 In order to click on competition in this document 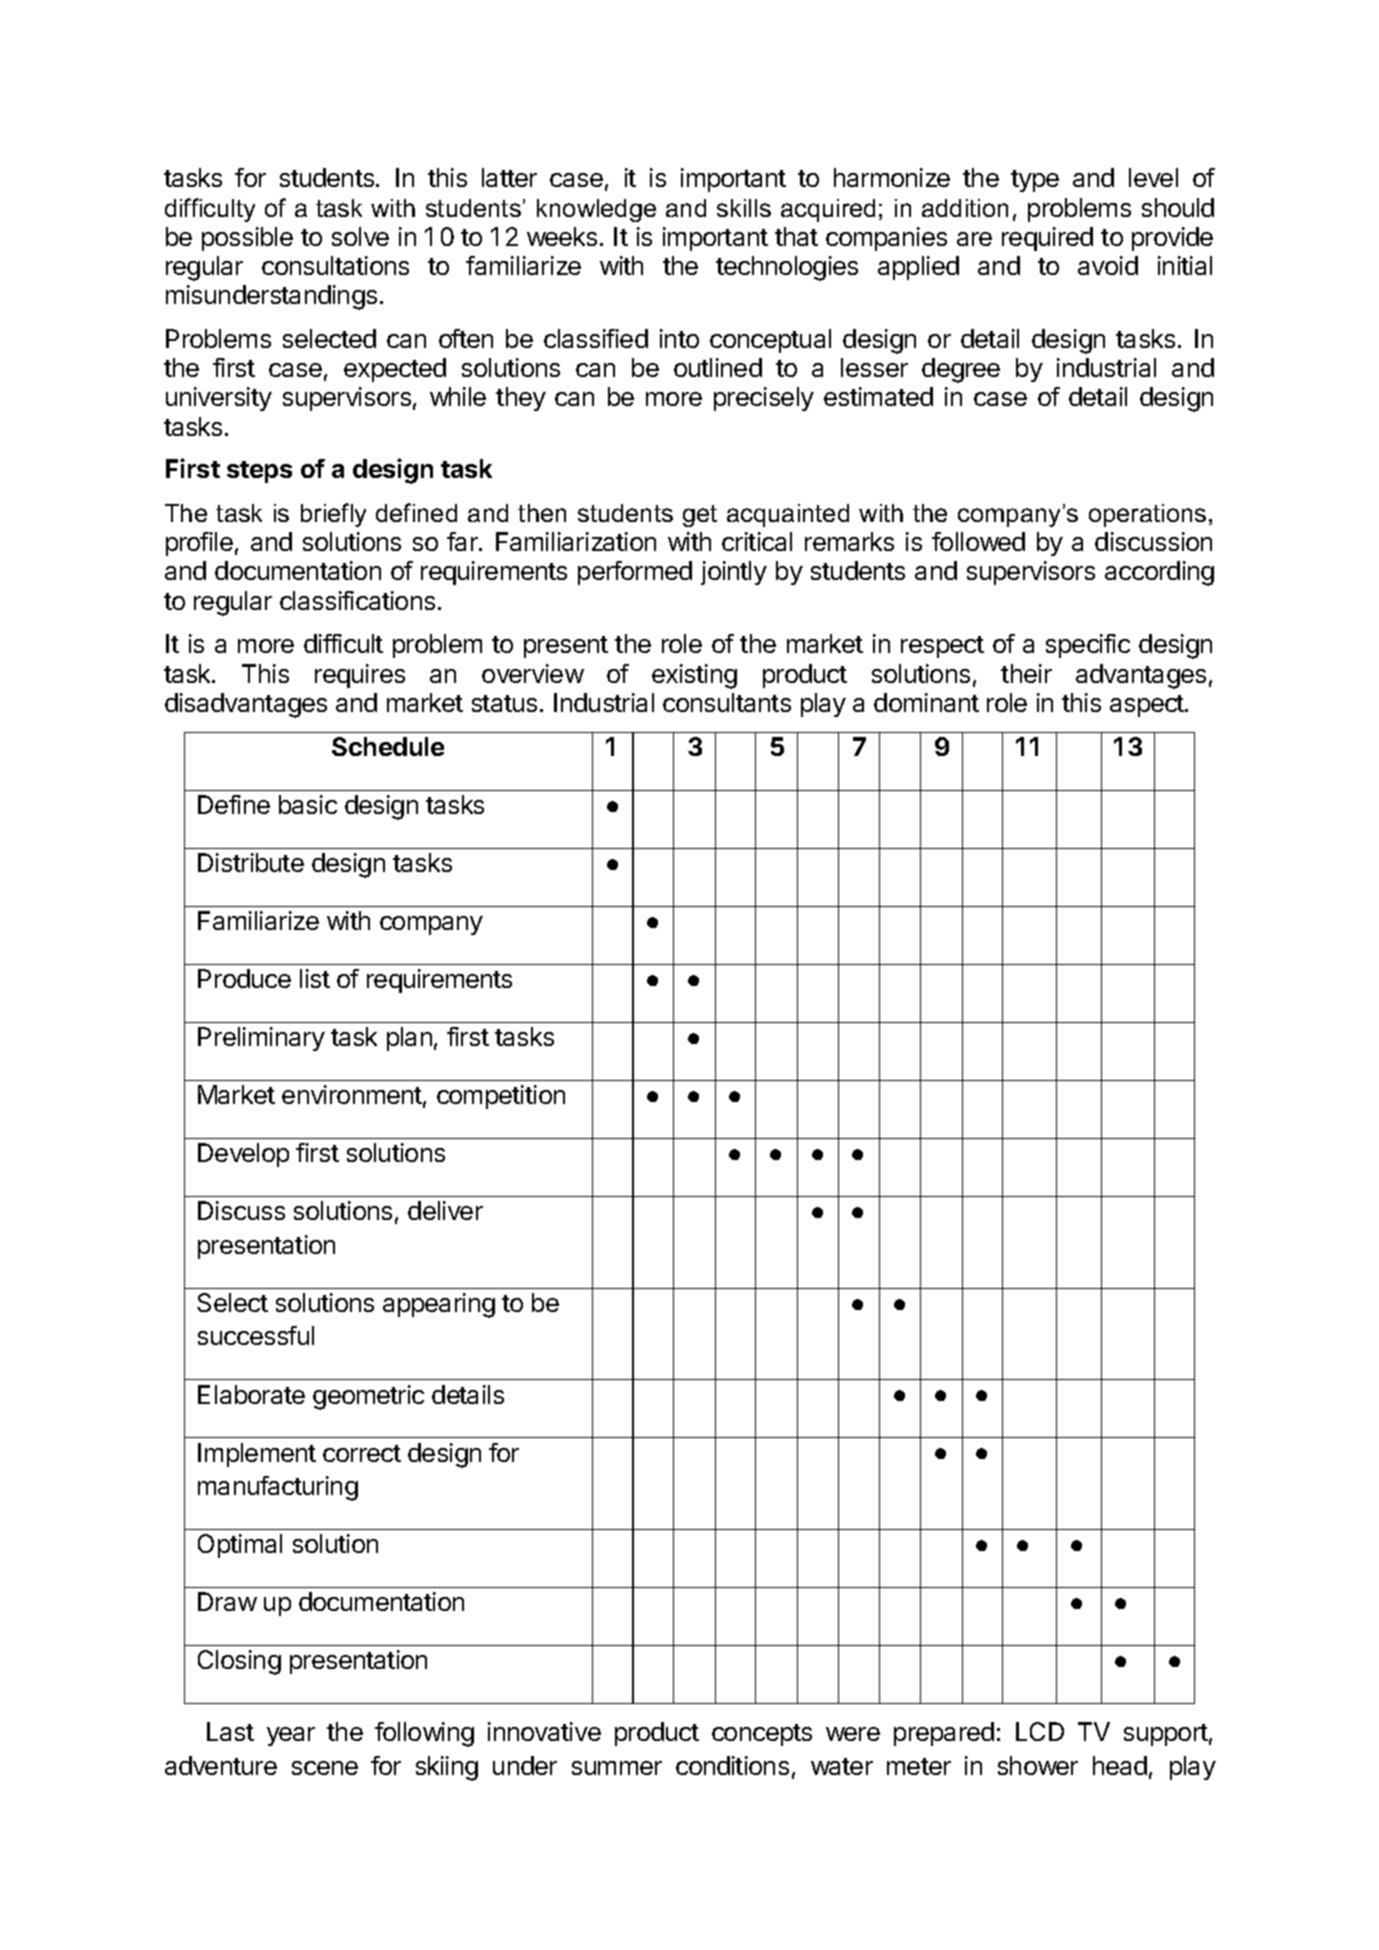, I will do `click(501, 1097)`.
